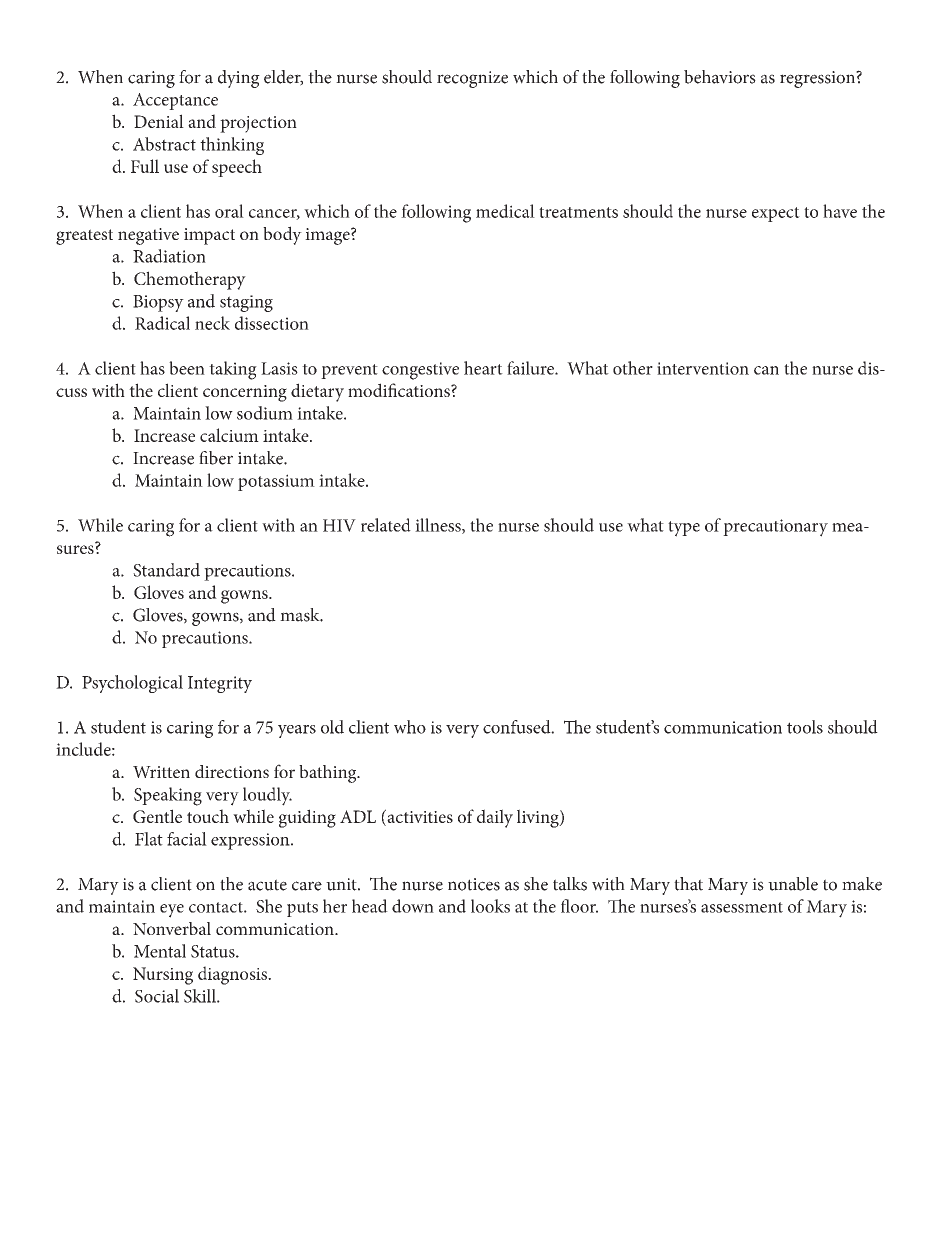 The height and width of the image is (1233, 952). What do you see at coordinates (386, 525) in the image?
I see `related` at bounding box center [386, 525].
